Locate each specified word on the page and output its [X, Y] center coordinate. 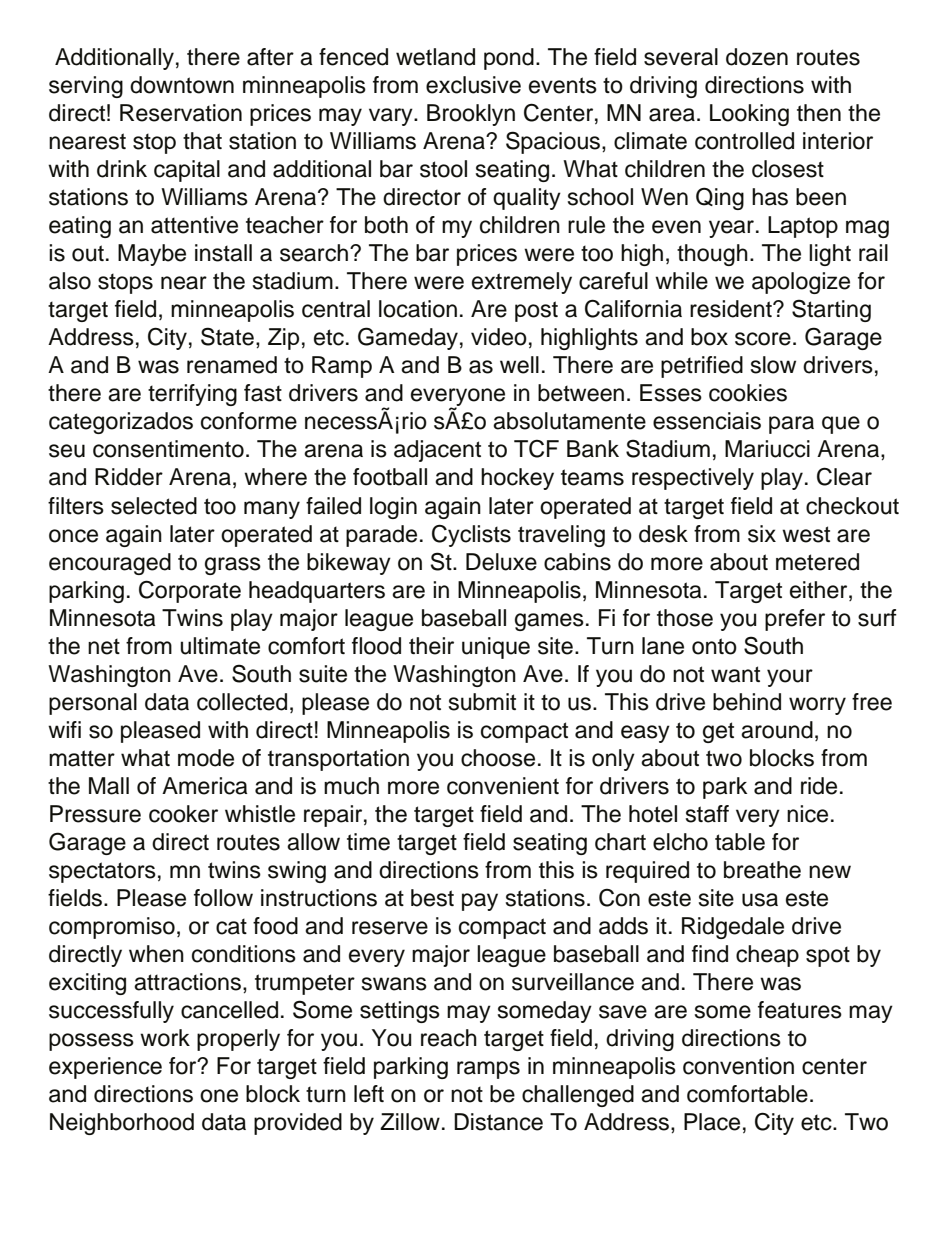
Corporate [190, 591]
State [227, 336]
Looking [749, 115]
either [820, 590]
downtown [182, 85]
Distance [498, 1122]
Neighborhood [122, 1124]
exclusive [473, 85]
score [763, 339]
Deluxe [501, 562]
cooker [183, 814]
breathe [762, 870]
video [499, 337]
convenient [503, 786]
